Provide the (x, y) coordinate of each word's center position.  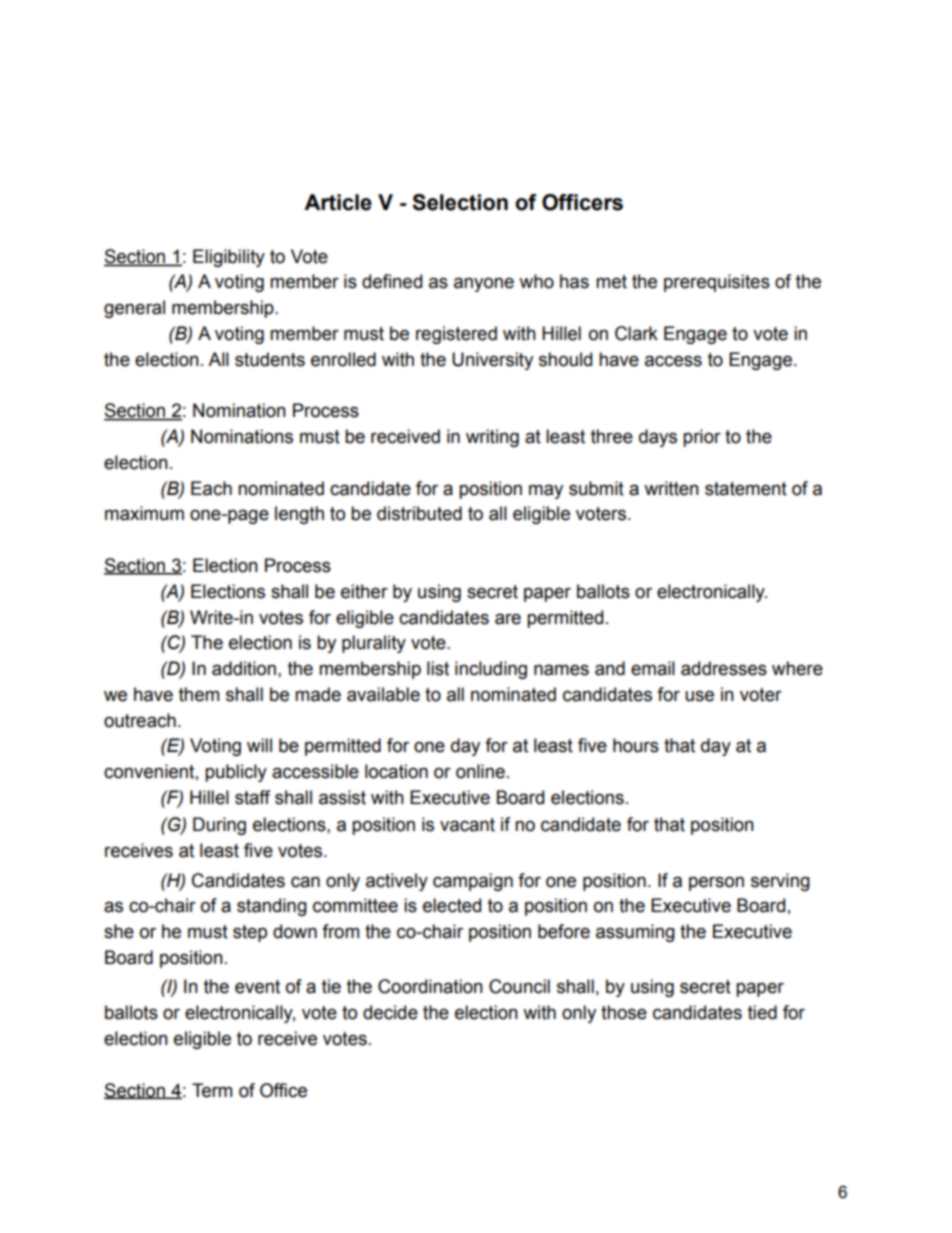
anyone (484, 284)
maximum (144, 513)
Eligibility (229, 258)
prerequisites (717, 283)
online (480, 771)
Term (212, 1090)
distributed (419, 513)
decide (390, 1012)
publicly (236, 773)
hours (636, 745)
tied (762, 1012)
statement (746, 489)
